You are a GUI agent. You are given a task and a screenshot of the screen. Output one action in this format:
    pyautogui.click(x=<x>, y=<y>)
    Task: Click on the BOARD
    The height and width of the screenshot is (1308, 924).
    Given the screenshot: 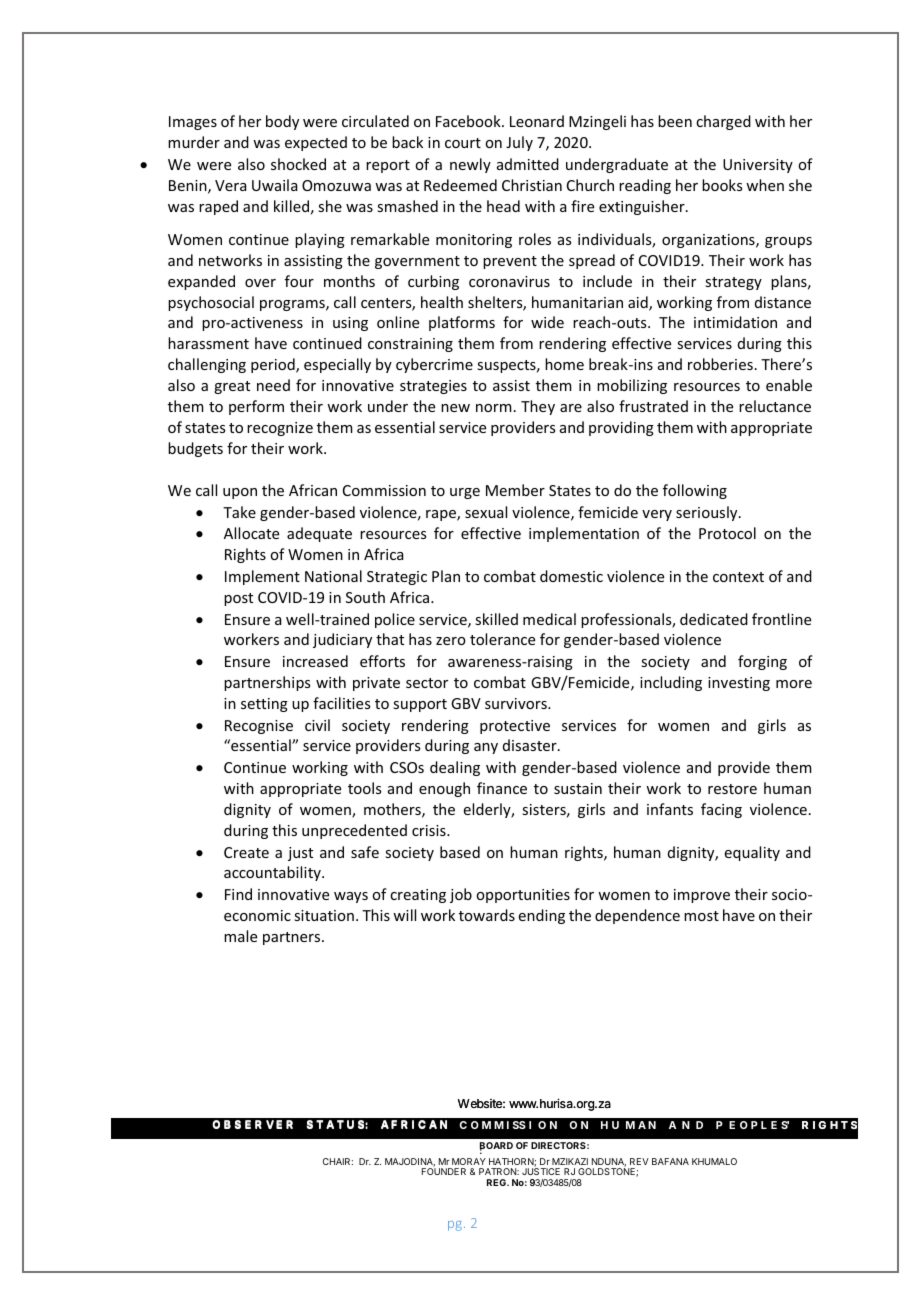 What is the action you would take?
    pyautogui.click(x=496, y=1146)
